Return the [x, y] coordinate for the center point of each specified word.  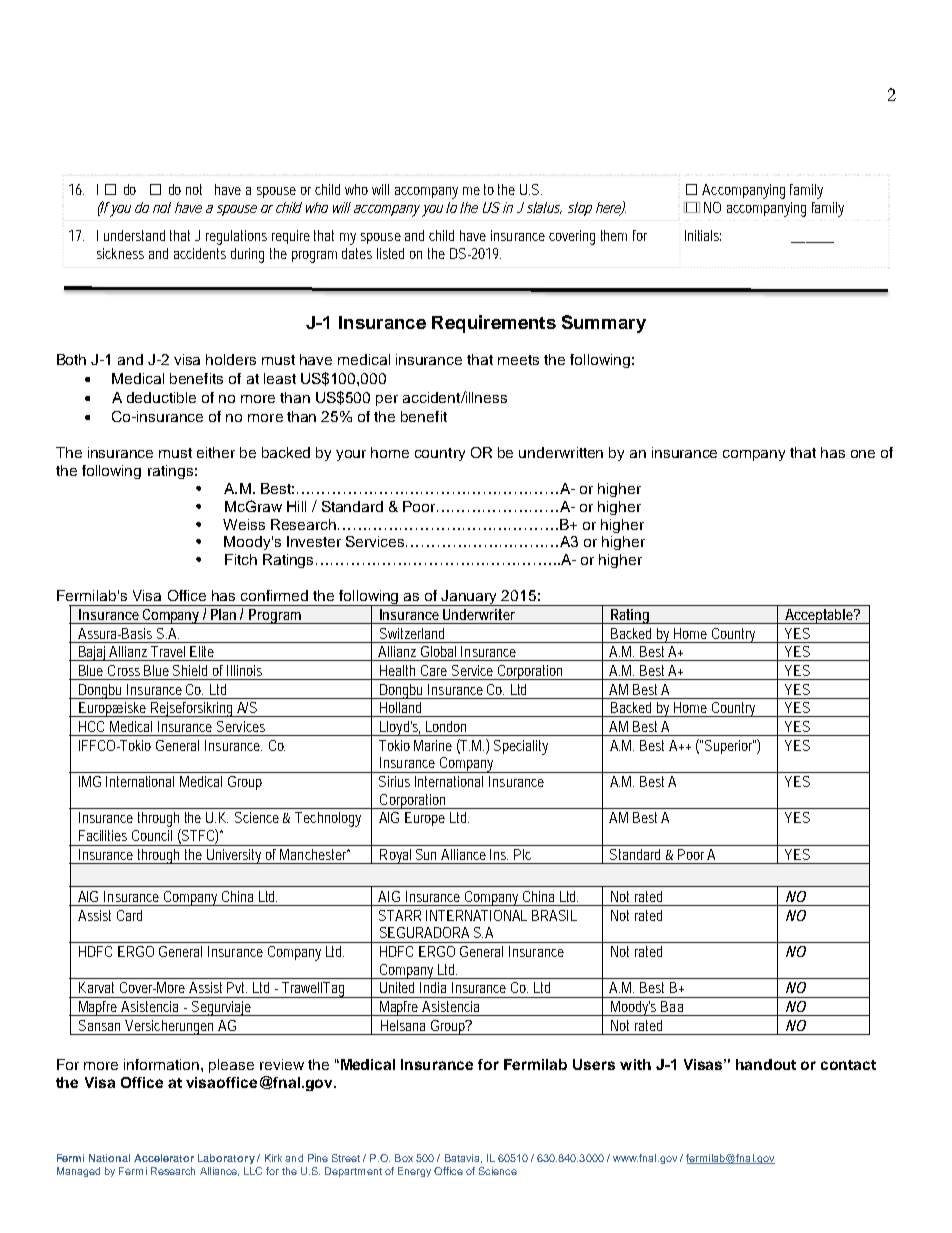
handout [766, 1064]
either [216, 452]
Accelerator [164, 1158]
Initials [703, 235]
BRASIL [554, 915]
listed [390, 253]
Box [404, 1158]
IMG [90, 781]
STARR [400, 915]
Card [129, 915]
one [863, 454]
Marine [433, 745]
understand [134, 235]
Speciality [521, 747]
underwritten [561, 452]
